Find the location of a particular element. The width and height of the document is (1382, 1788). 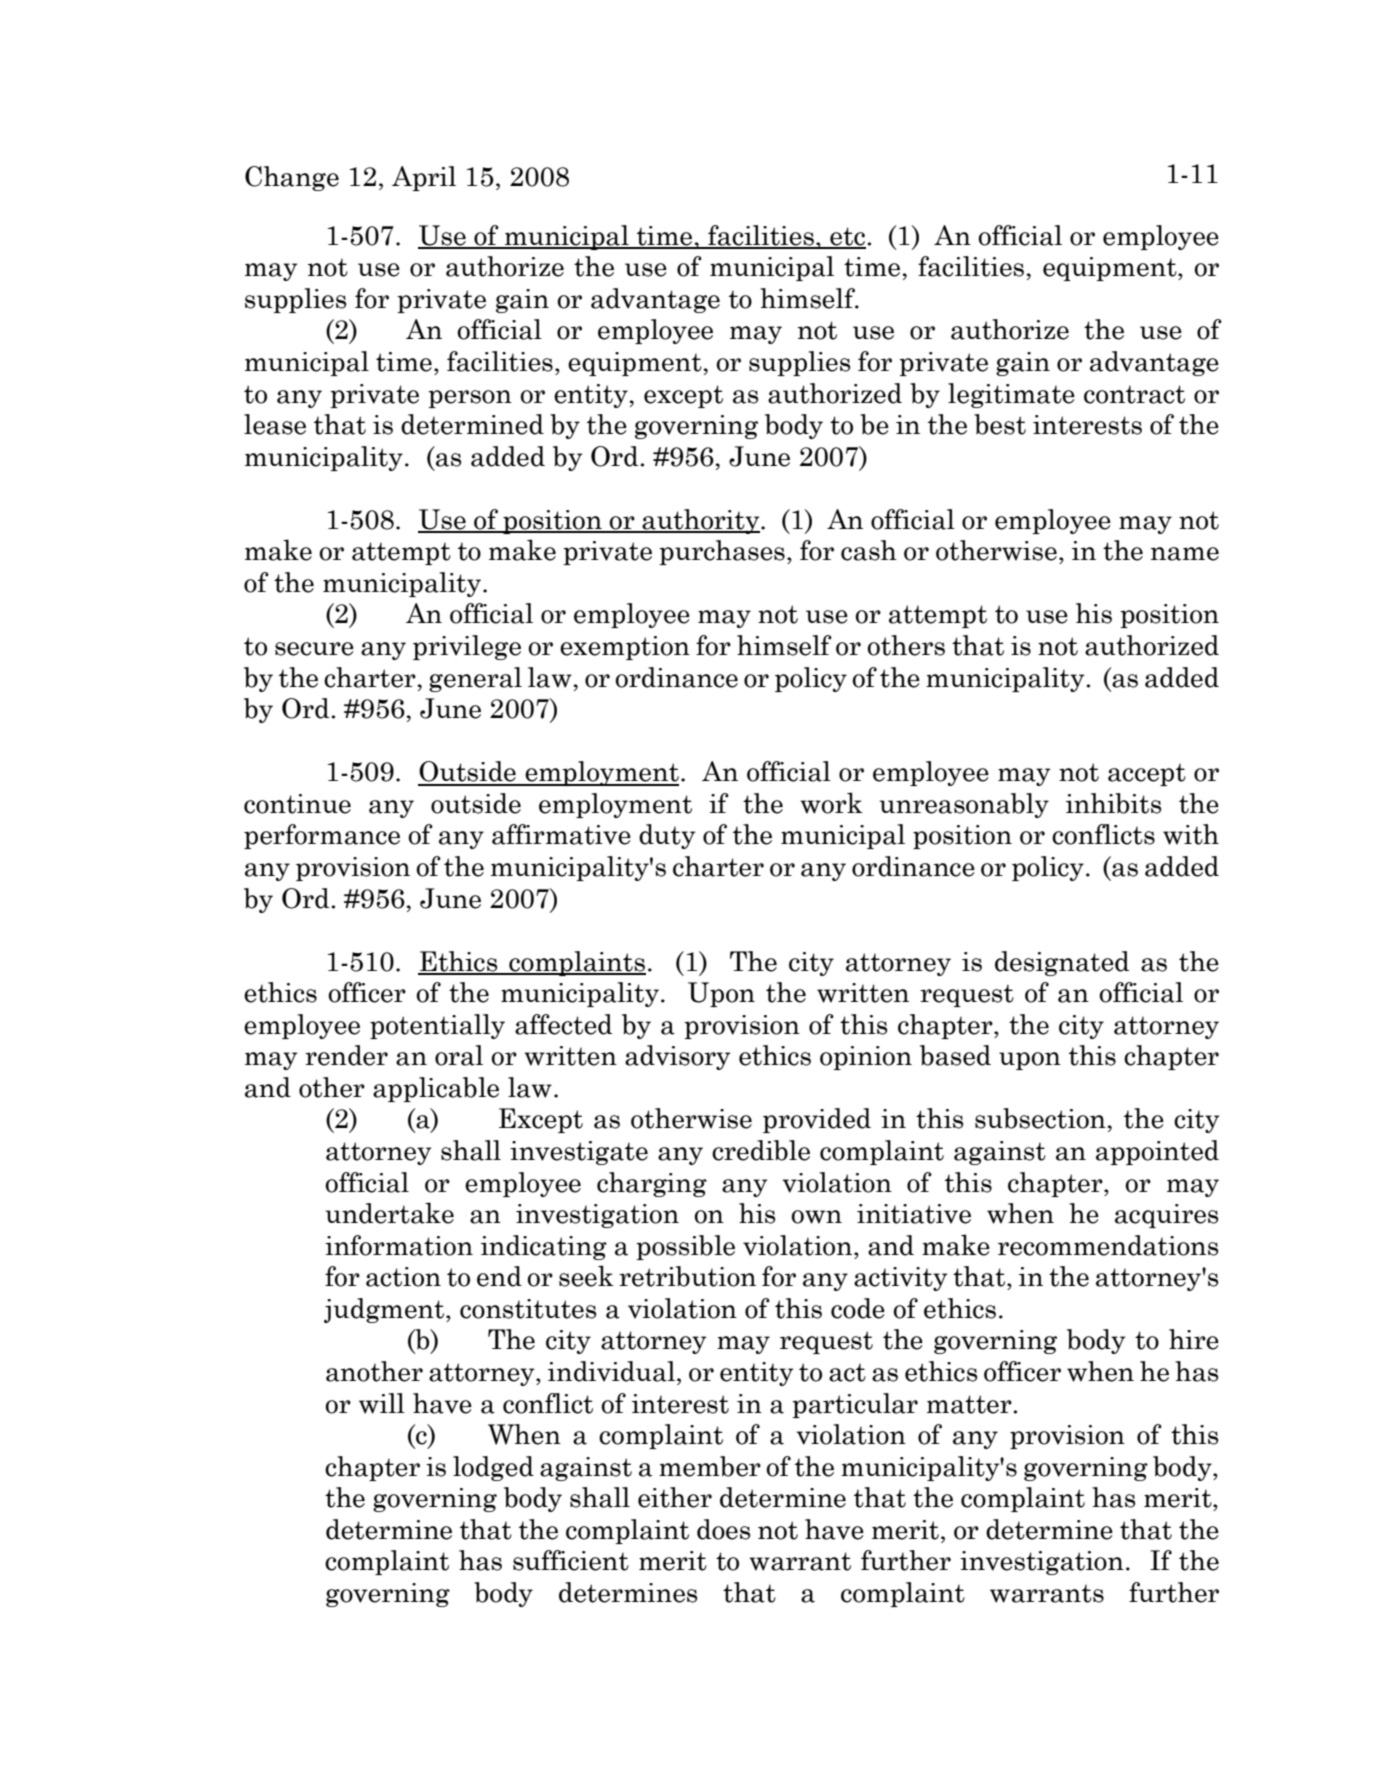

contract is located at coordinates (1134, 394).
